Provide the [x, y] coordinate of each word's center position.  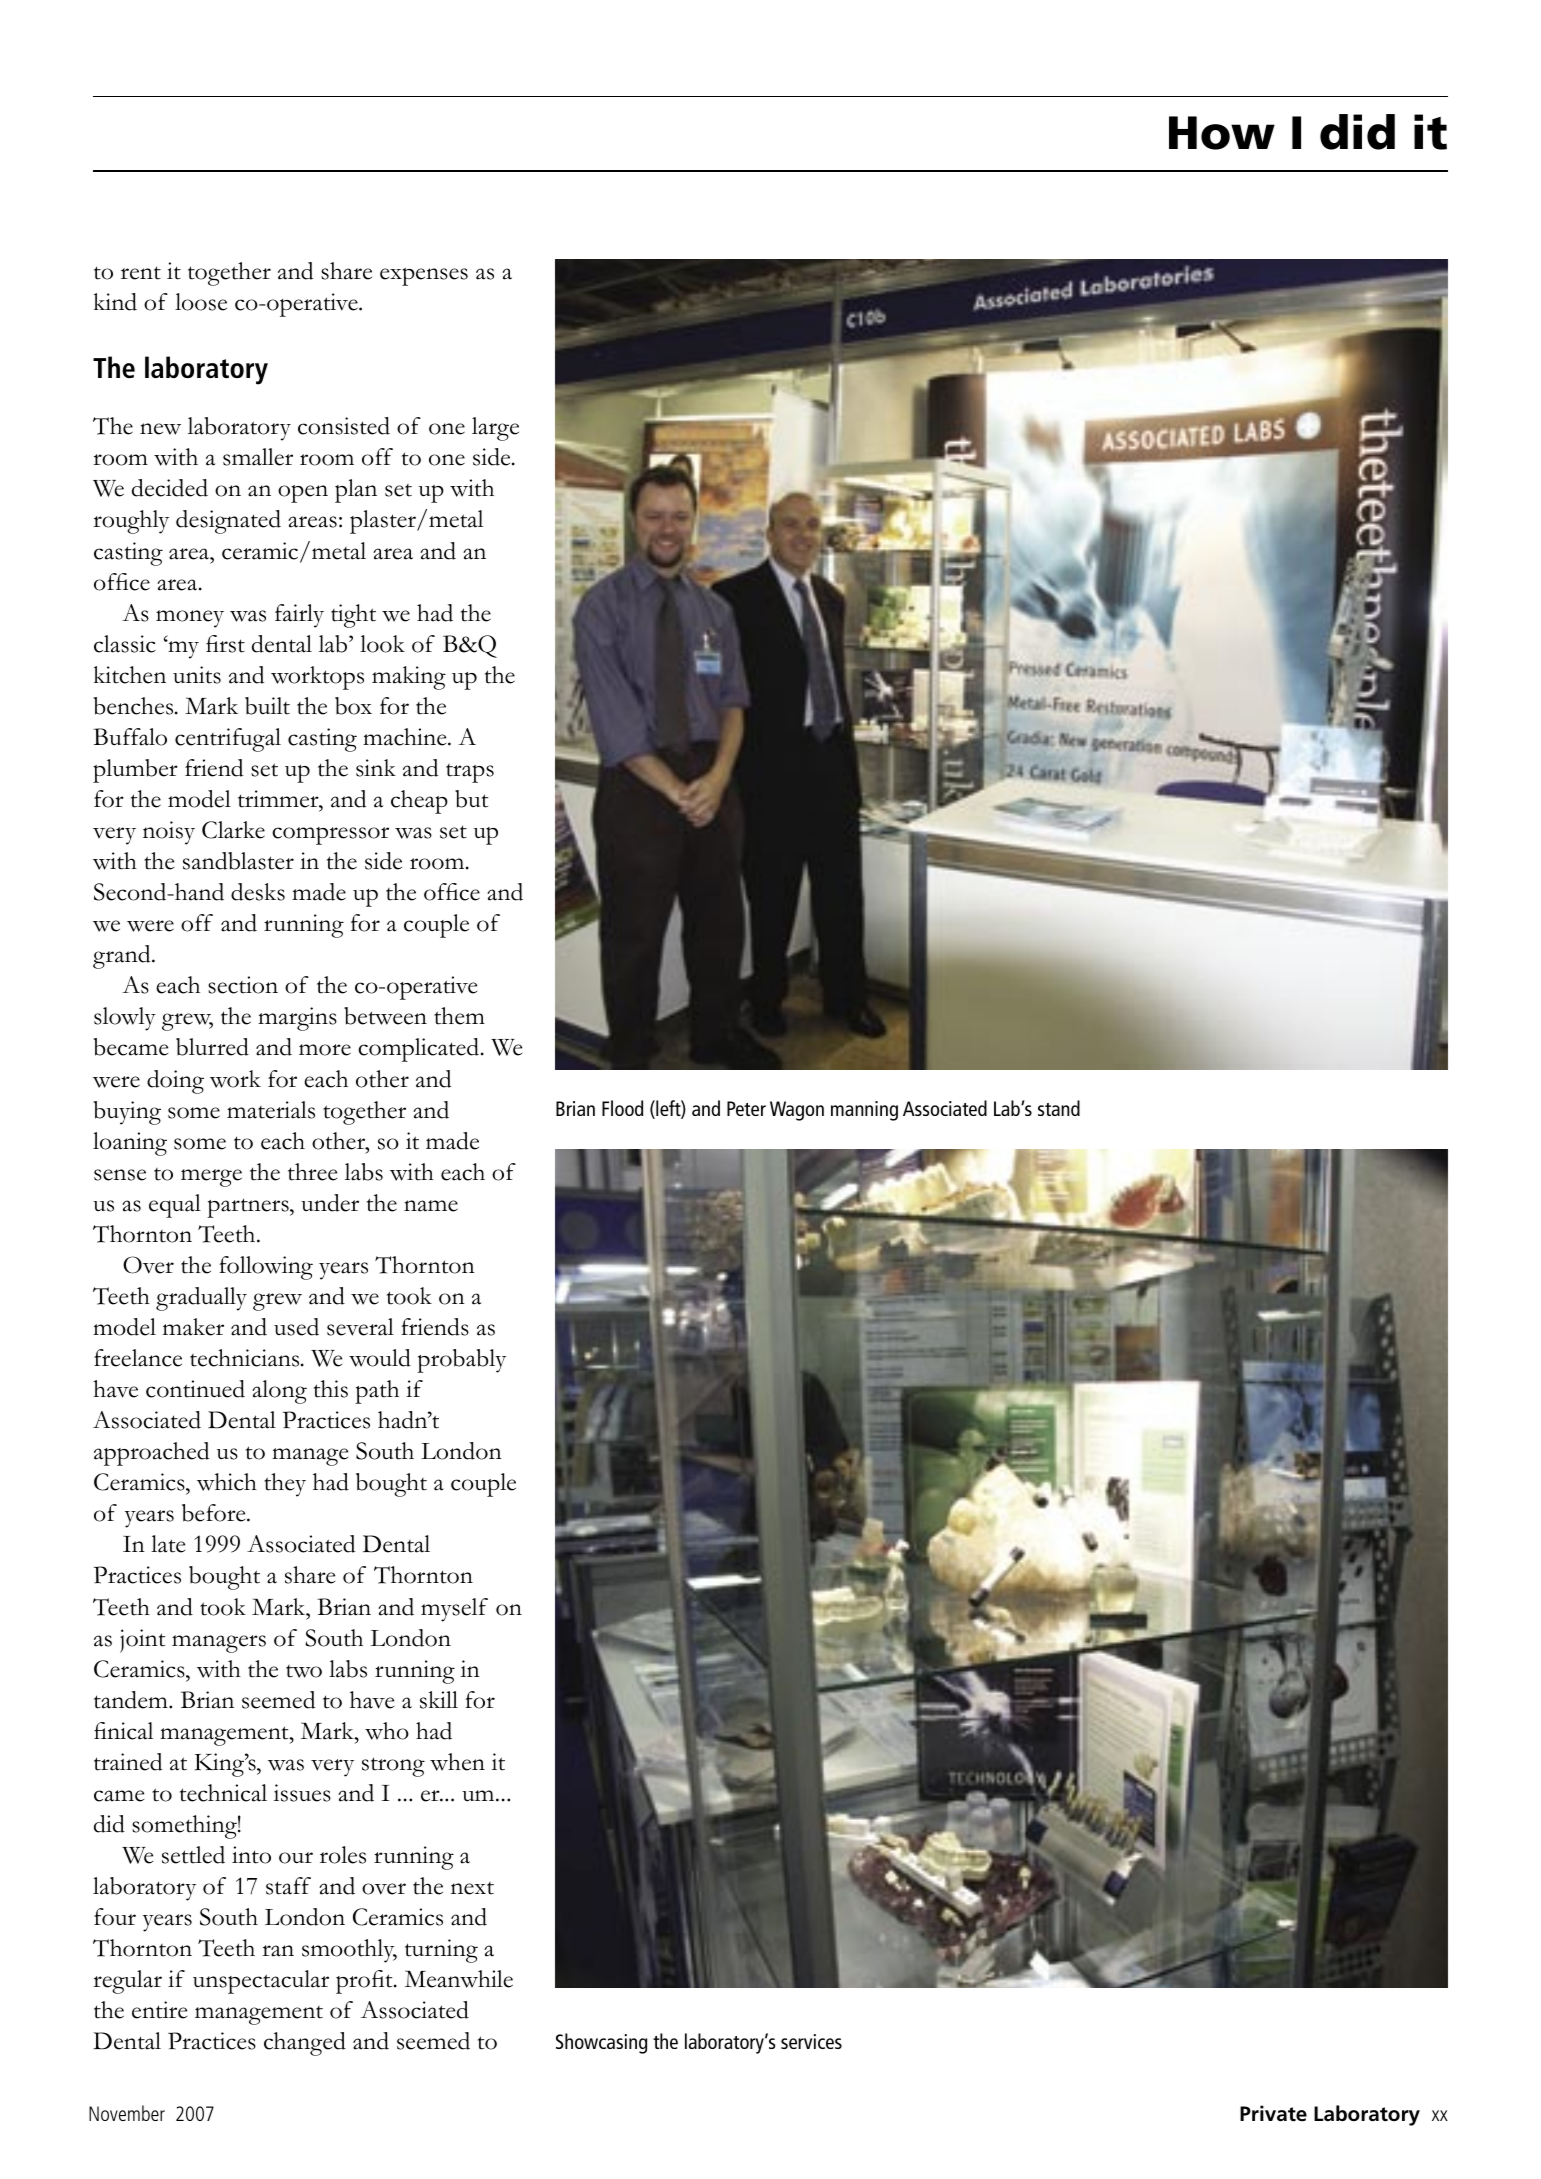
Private [1273, 2113]
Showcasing [601, 2043]
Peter [746, 1108]
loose [201, 302]
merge [211, 1178]
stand [1059, 1108]
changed [305, 2044]
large [495, 429]
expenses [424, 277]
